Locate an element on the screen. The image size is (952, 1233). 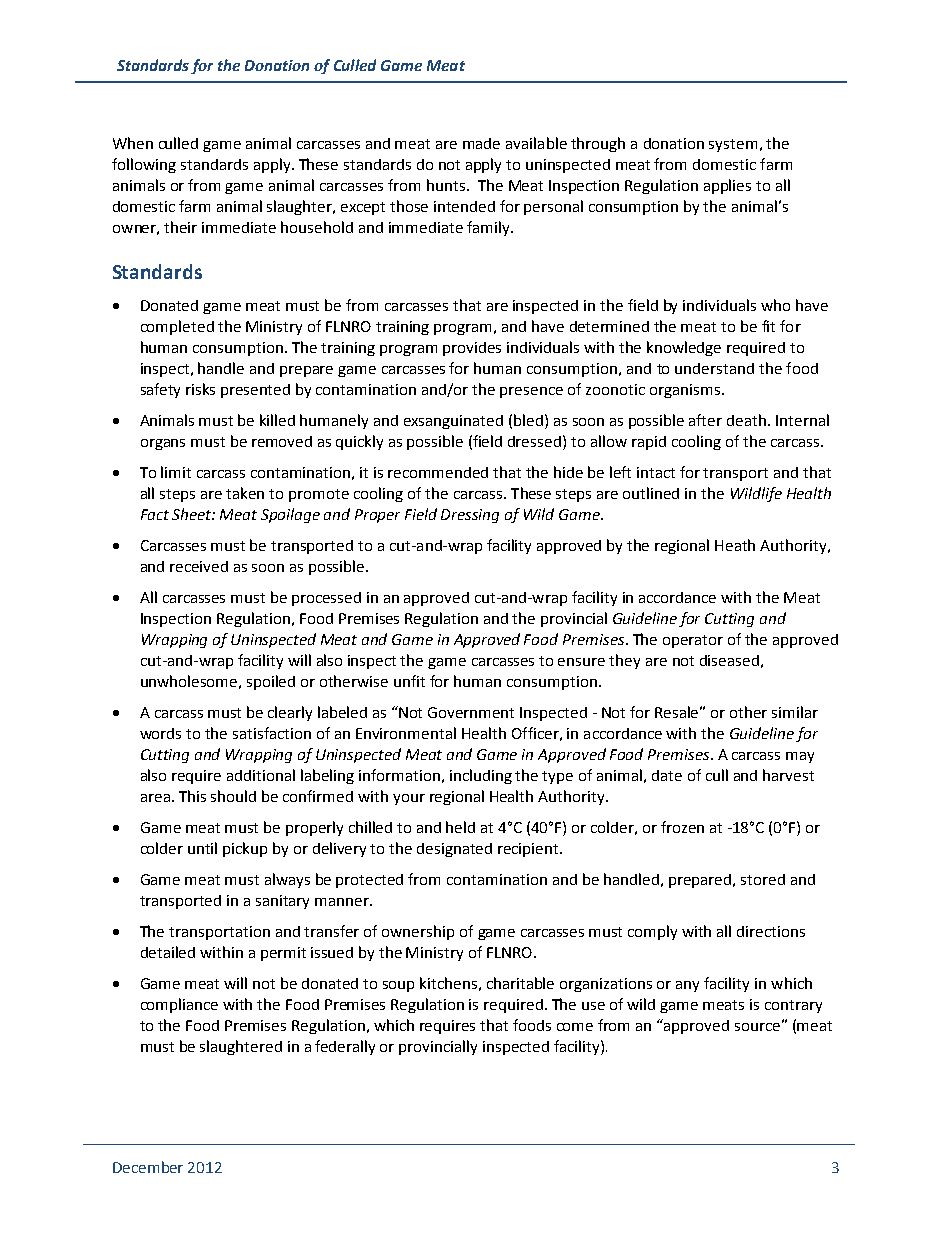
should is located at coordinates (233, 796).
